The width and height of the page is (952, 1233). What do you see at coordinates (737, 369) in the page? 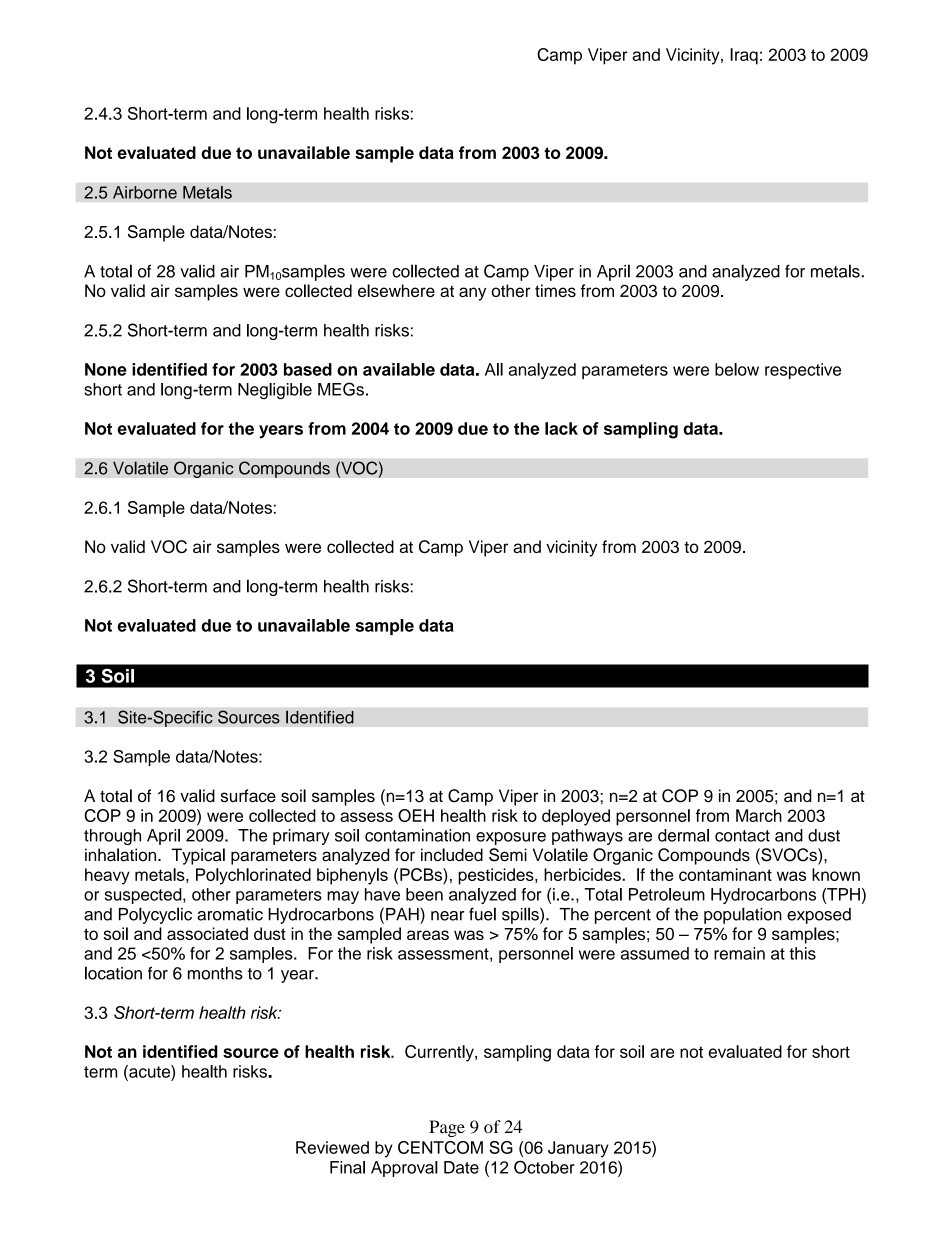
I see `below` at bounding box center [737, 369].
